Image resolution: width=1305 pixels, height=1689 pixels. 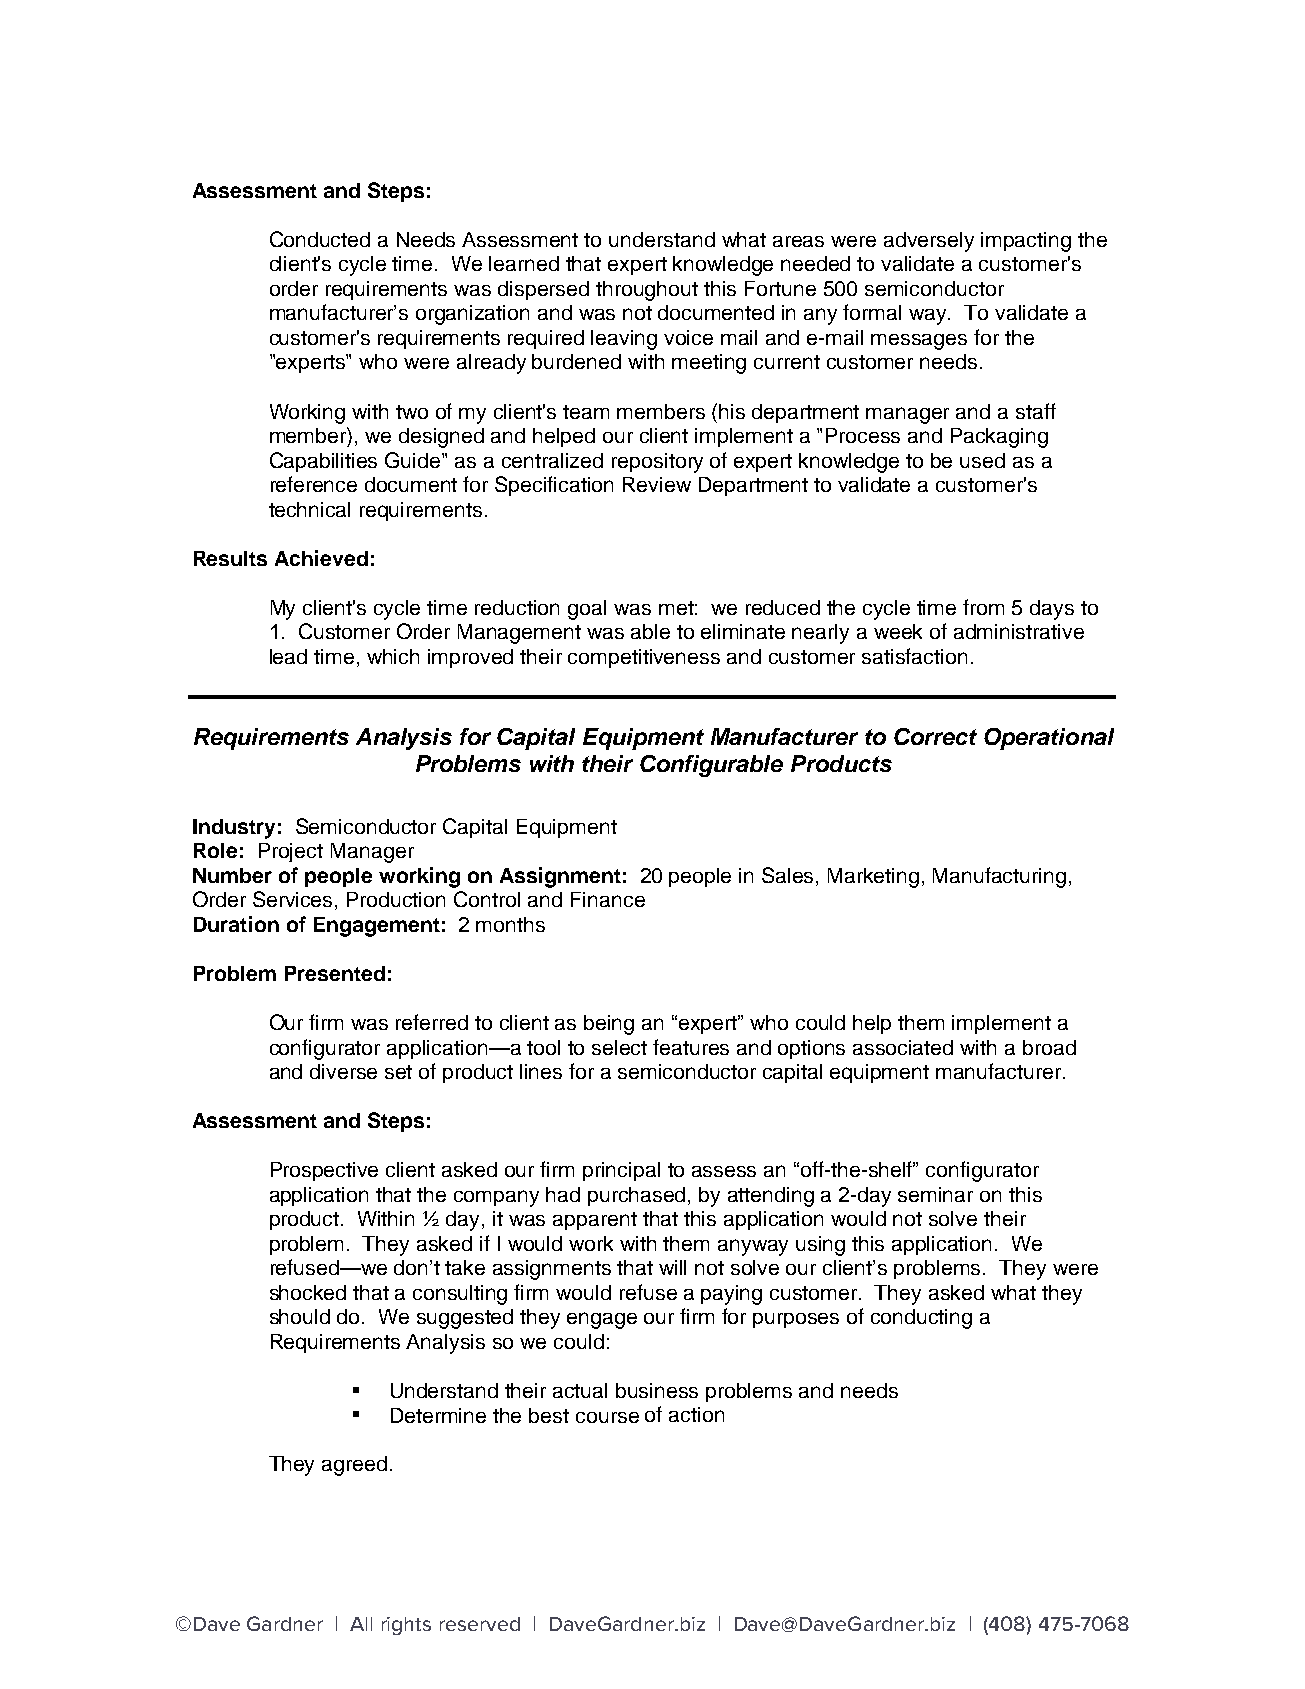 I want to click on throughout, so click(x=647, y=291).
